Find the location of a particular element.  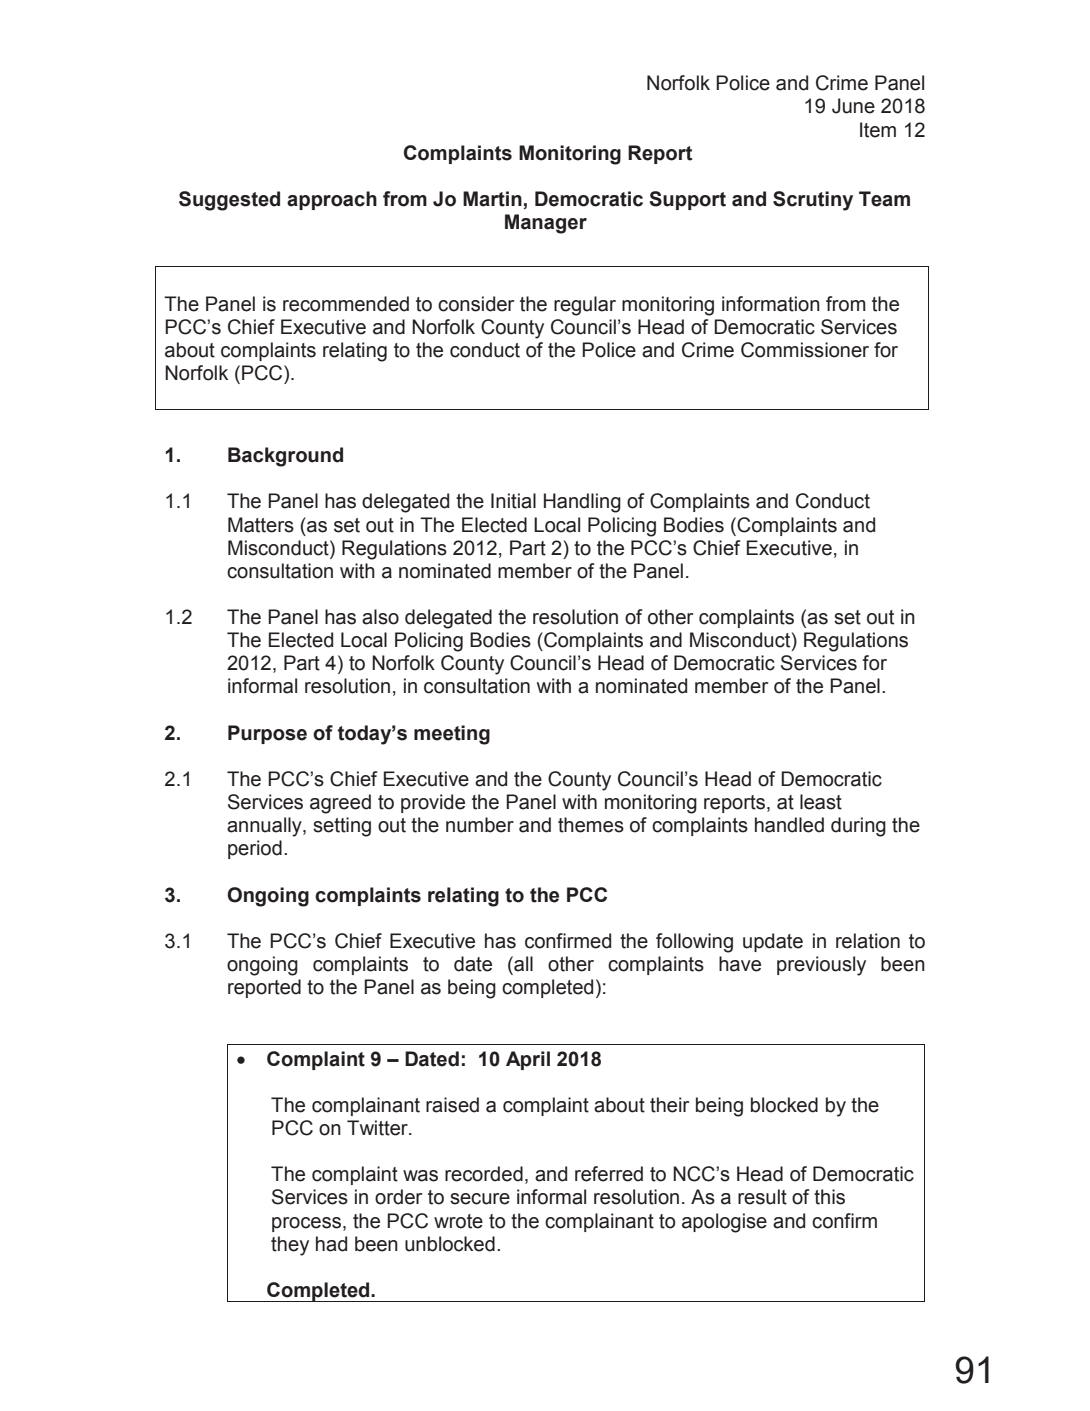

meeting is located at coordinates (452, 735).
